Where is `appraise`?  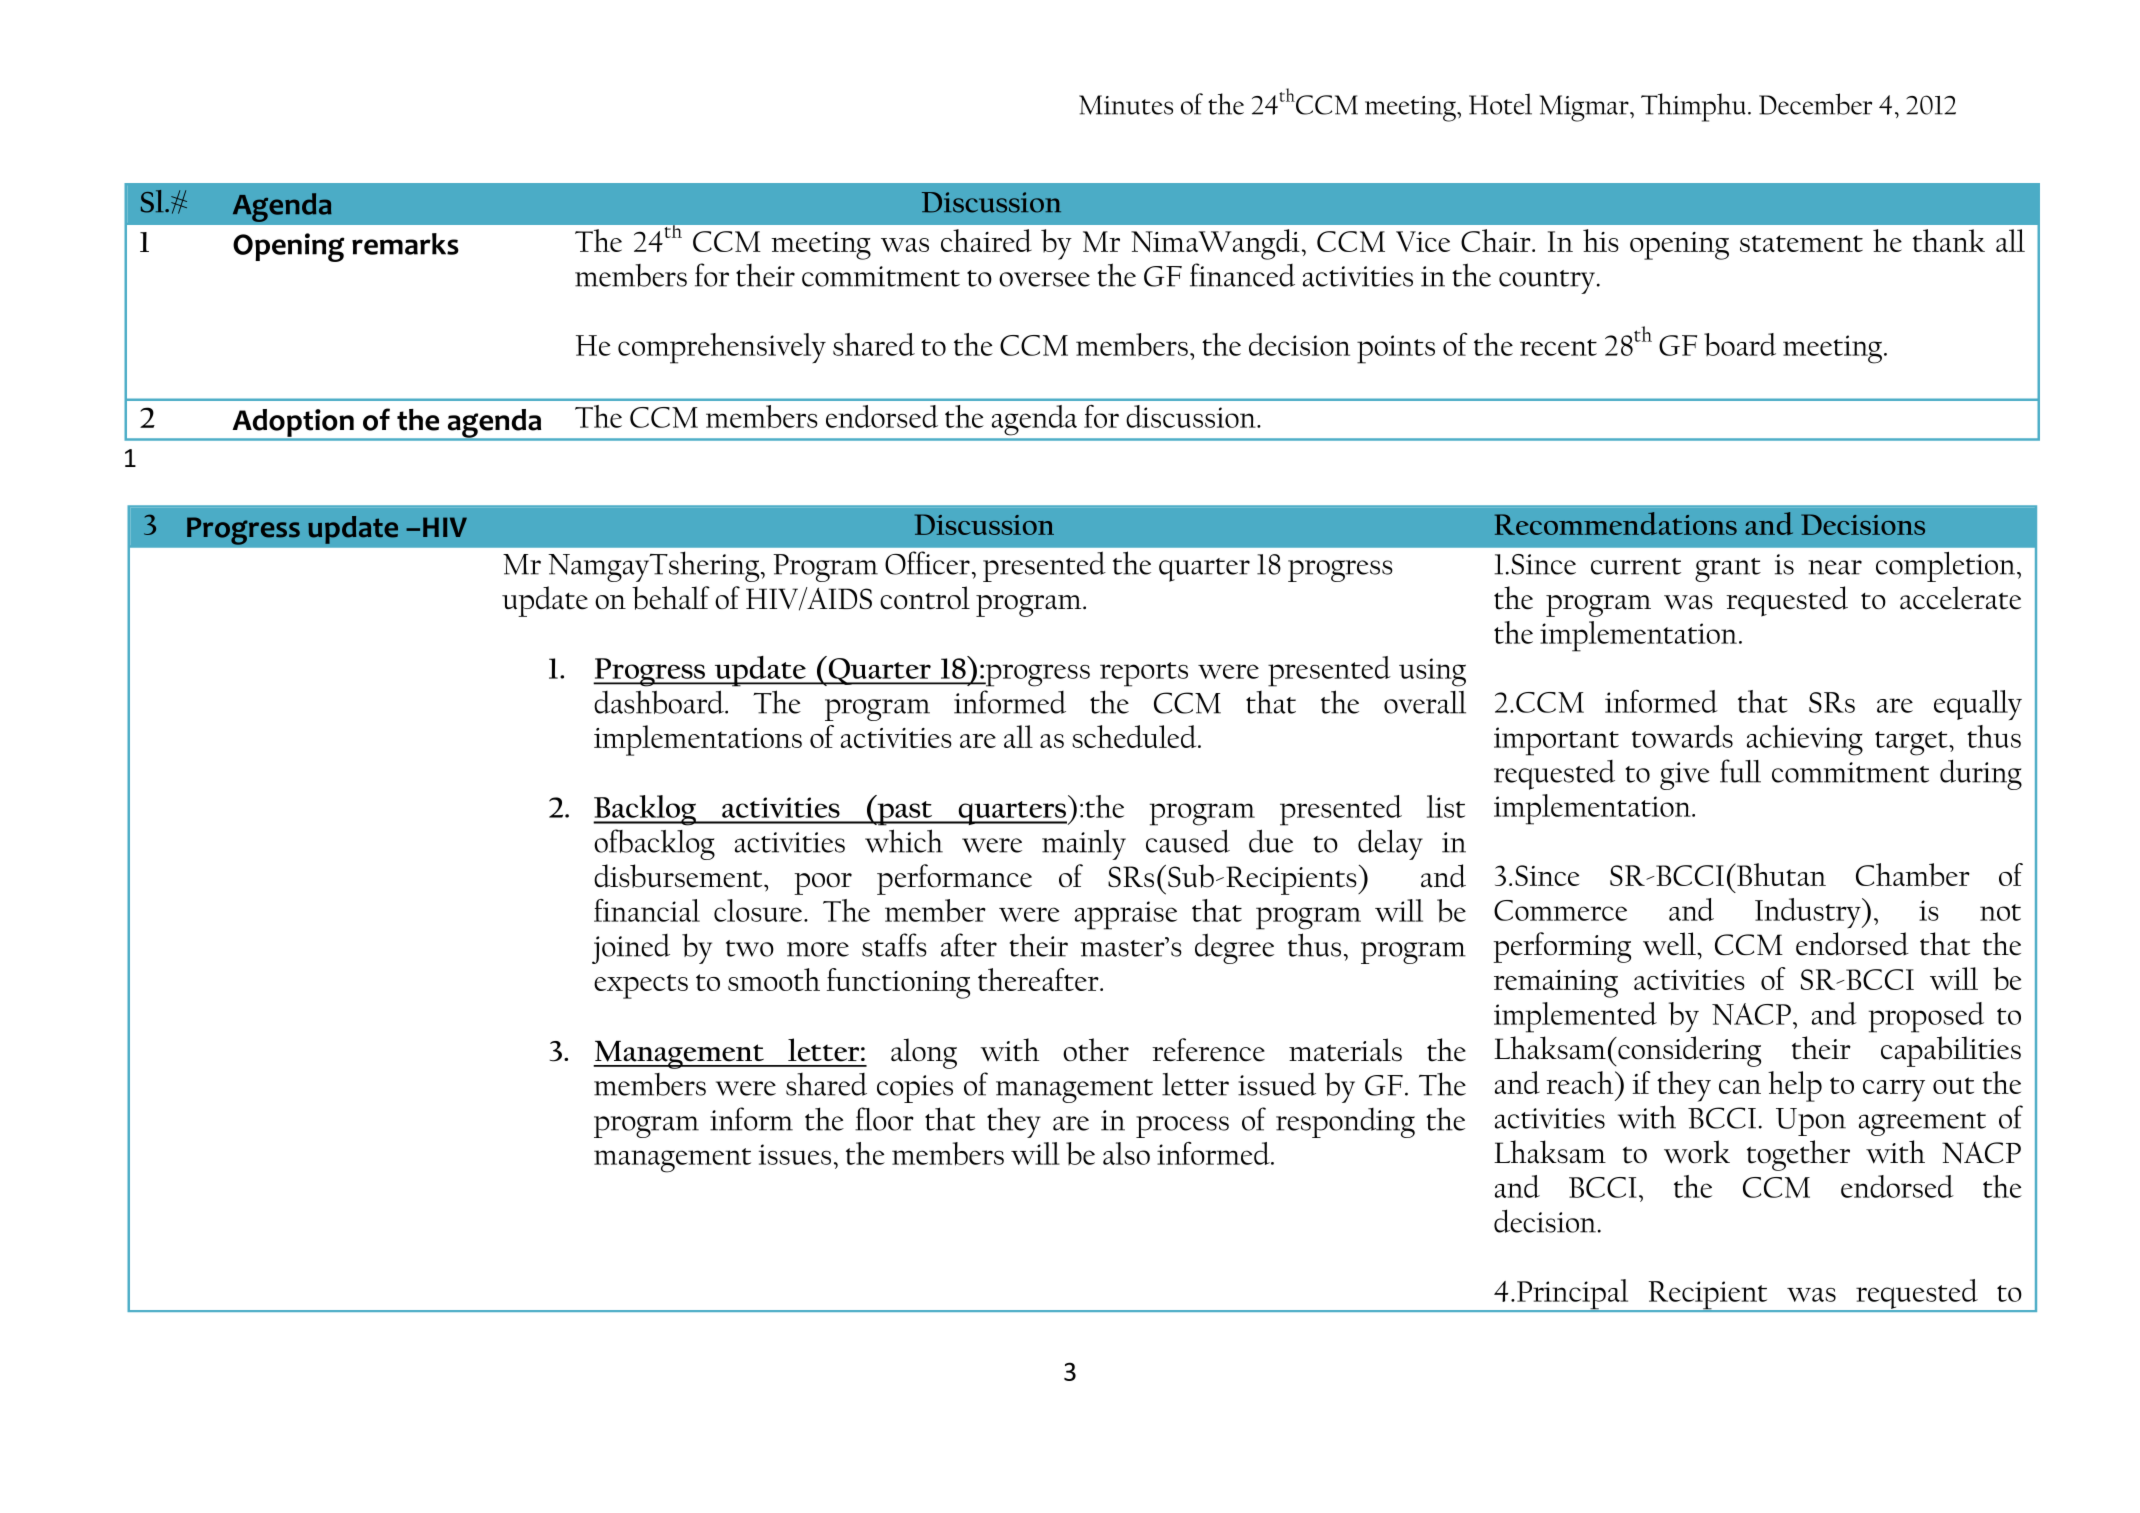 appraise is located at coordinates (1126, 915).
